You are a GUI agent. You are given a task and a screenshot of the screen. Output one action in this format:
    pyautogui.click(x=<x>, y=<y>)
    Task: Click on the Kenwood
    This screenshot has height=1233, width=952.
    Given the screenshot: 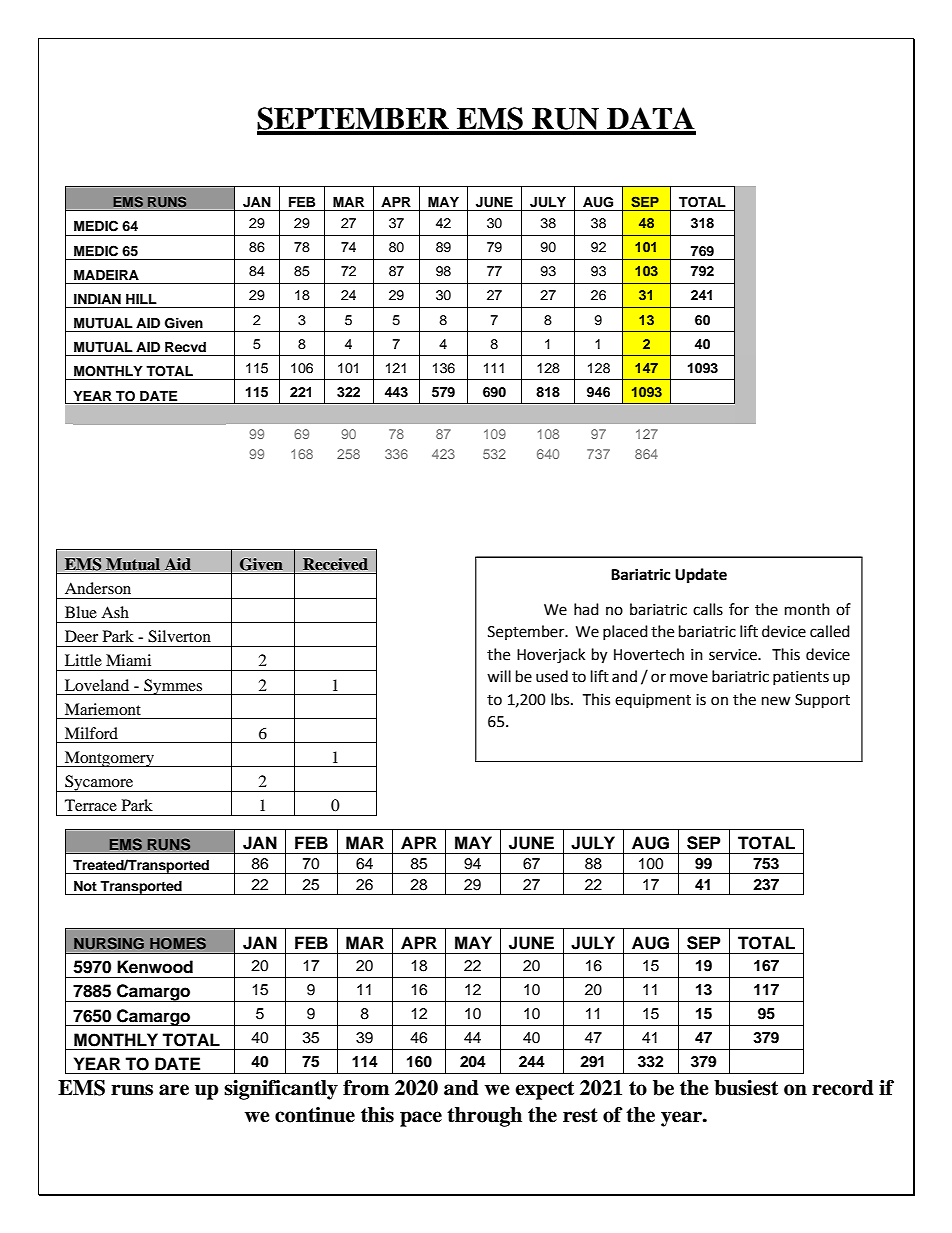 What is the action you would take?
    pyautogui.click(x=155, y=967)
